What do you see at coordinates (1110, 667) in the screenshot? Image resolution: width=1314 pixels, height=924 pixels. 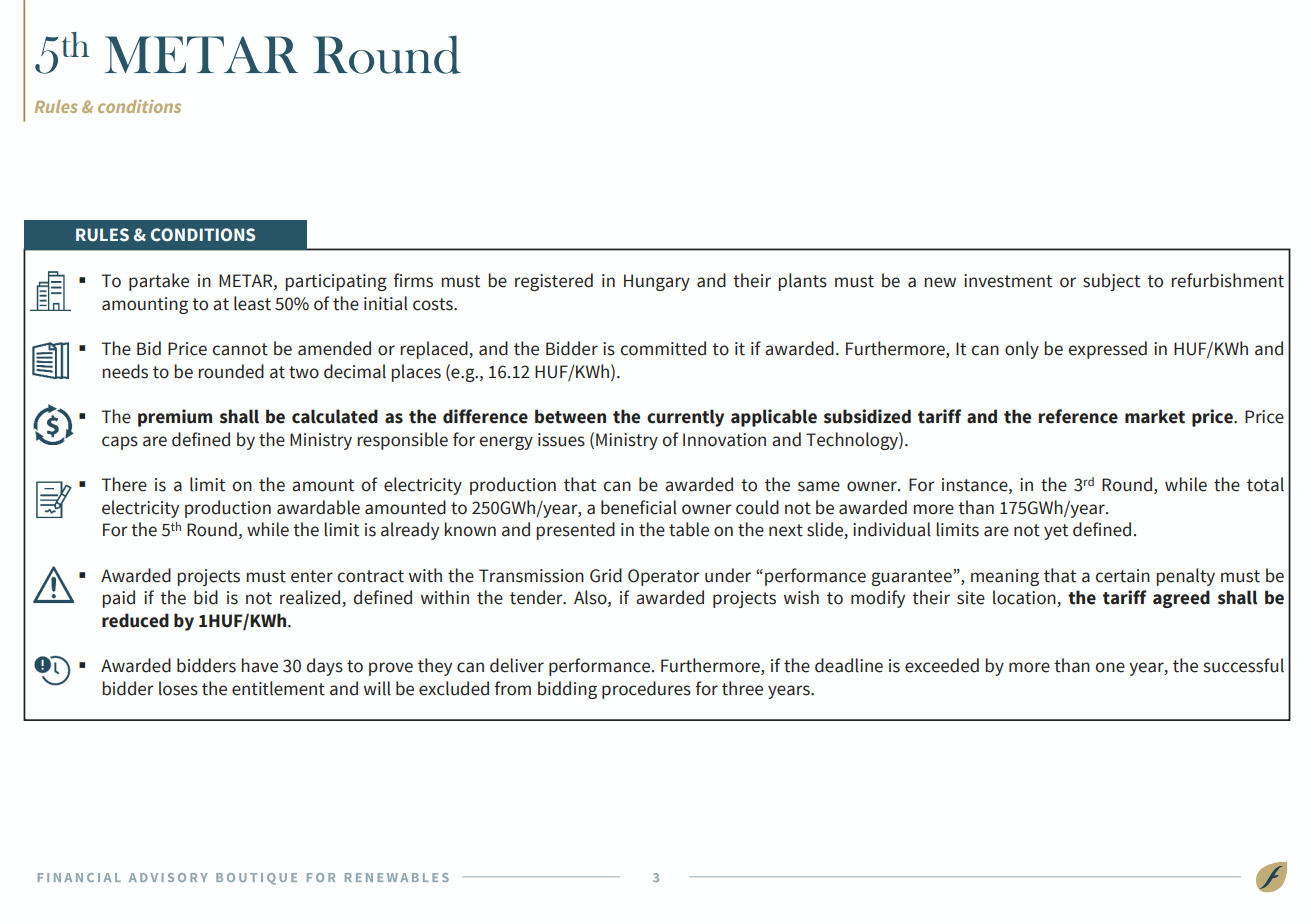 I see `one` at bounding box center [1110, 667].
